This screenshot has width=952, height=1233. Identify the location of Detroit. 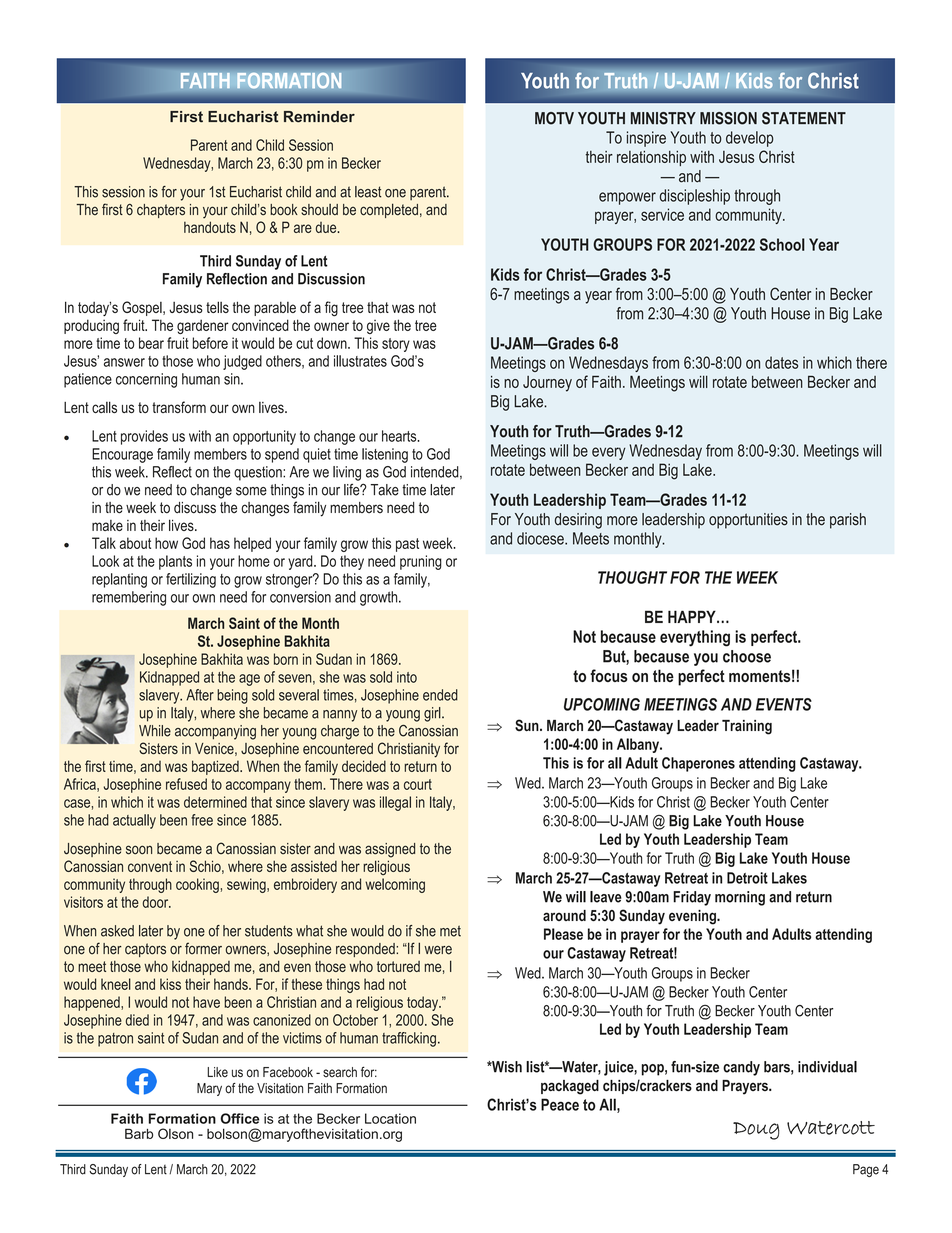
(747, 878).
